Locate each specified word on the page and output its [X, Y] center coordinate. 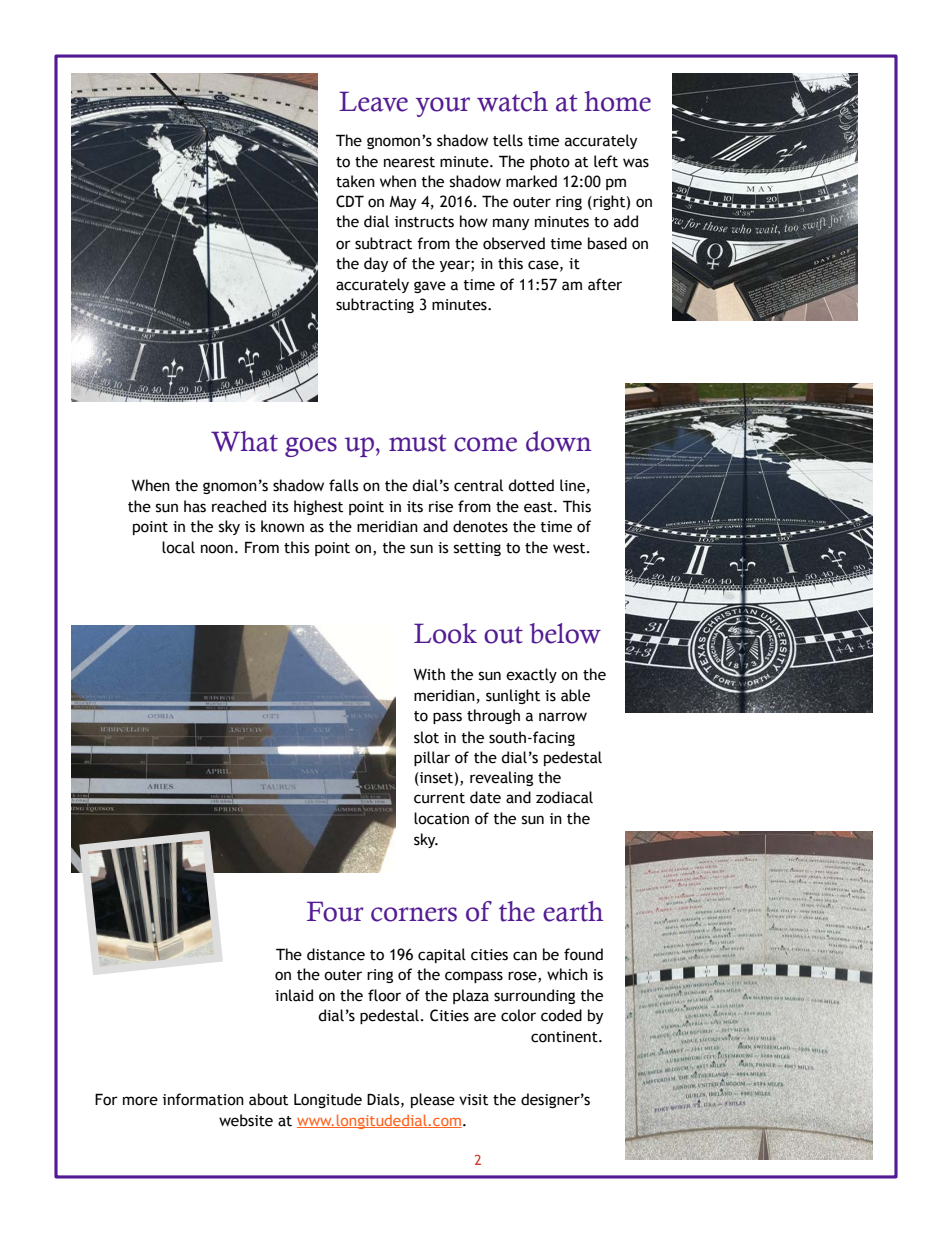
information [203, 1099]
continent [565, 1037]
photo [550, 162]
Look [445, 633]
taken [355, 181]
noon [217, 549]
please [433, 1100]
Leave [373, 101]
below [565, 633]
